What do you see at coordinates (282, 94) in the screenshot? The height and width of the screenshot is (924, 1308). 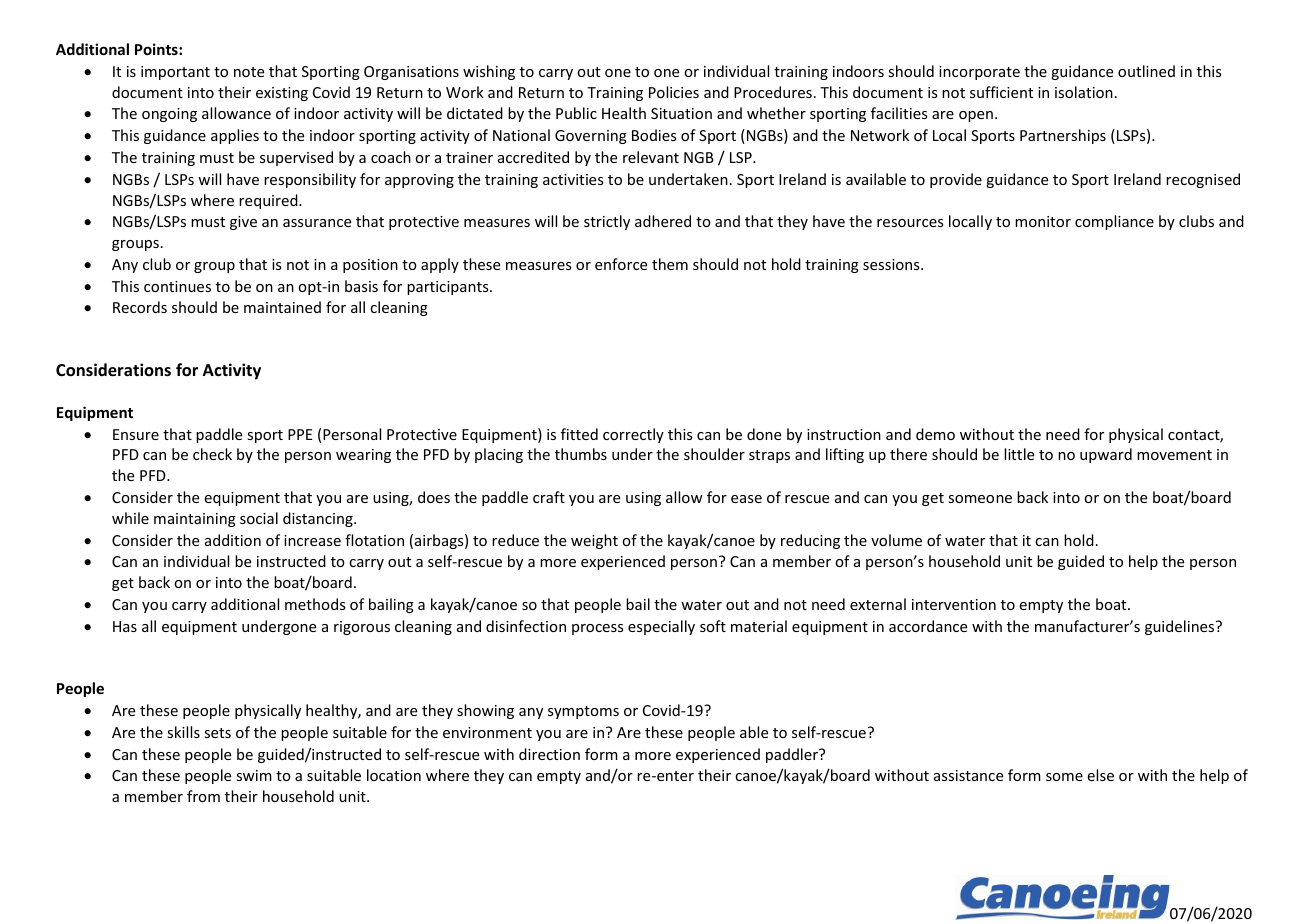 I see `existing` at bounding box center [282, 94].
